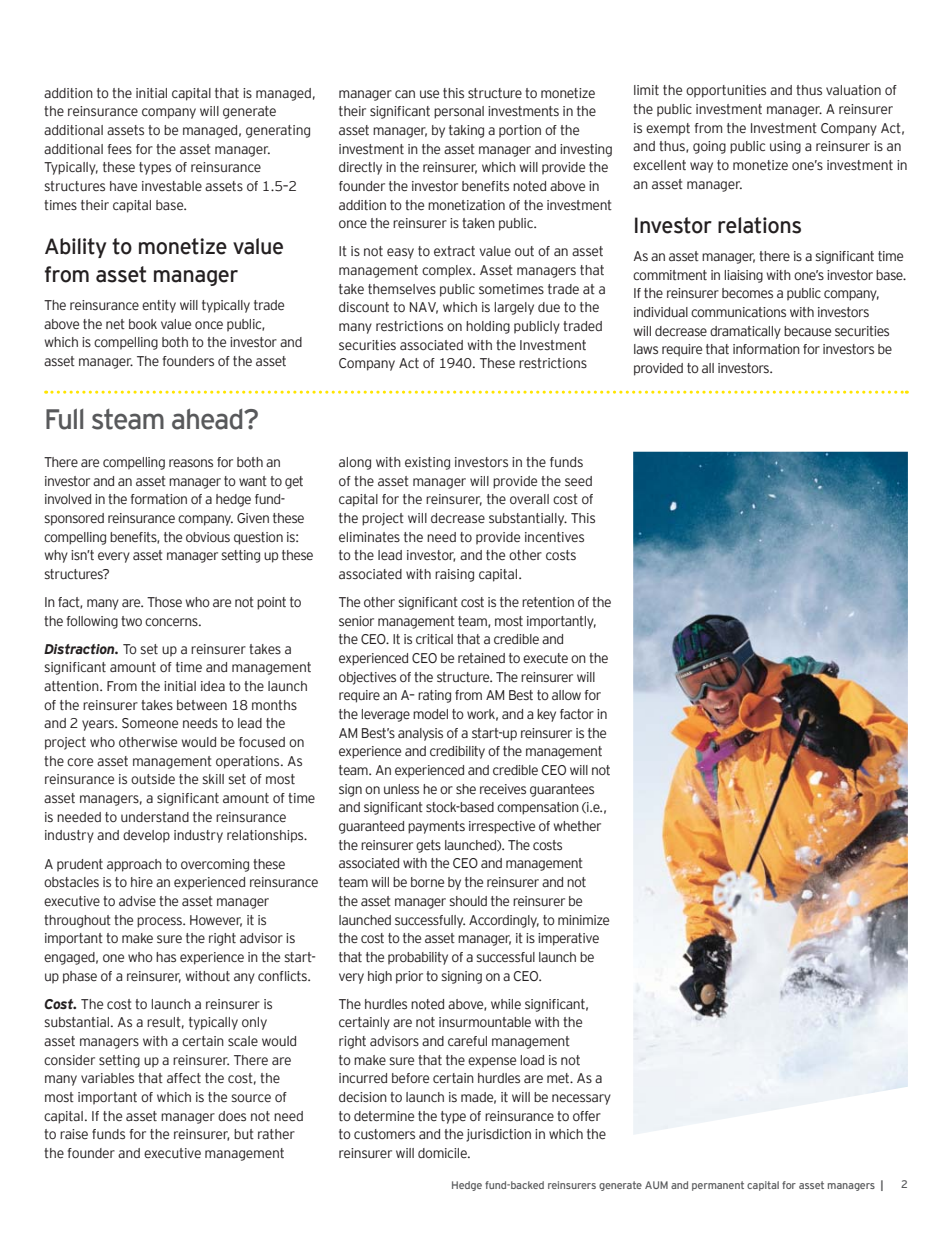 This image has height=1233, width=952. What do you see at coordinates (459, 112) in the image?
I see `personal` at bounding box center [459, 112].
